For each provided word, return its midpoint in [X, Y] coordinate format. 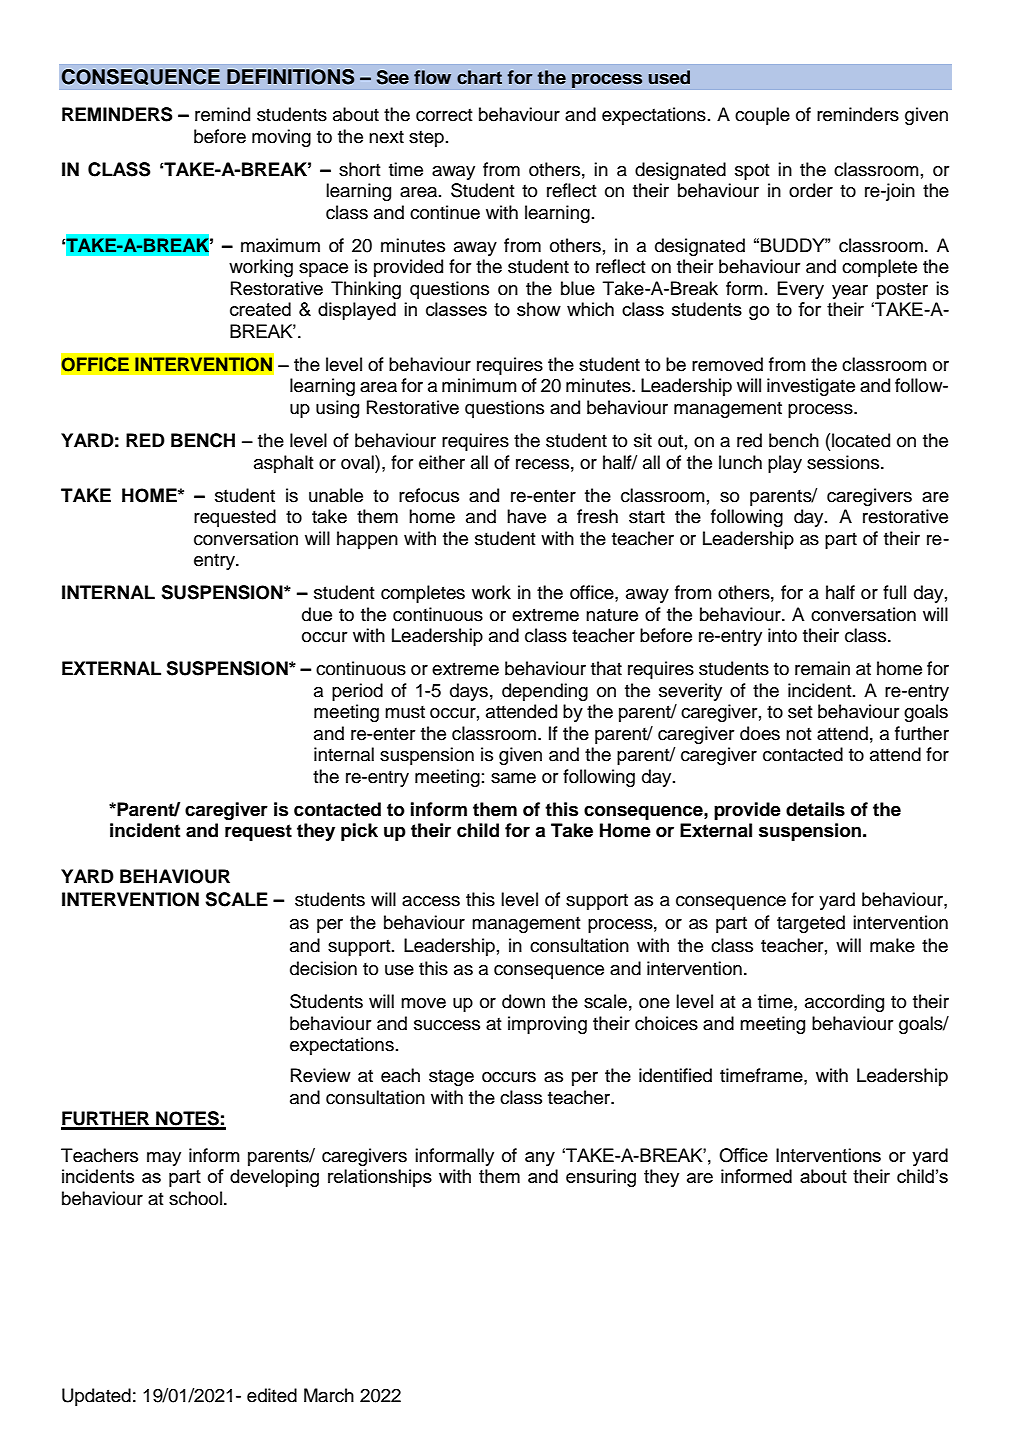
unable [336, 495]
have [526, 516]
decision [323, 968]
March [329, 1395]
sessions [844, 462]
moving [281, 138]
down [523, 1001]
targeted [811, 924]
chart [479, 77]
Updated [96, 1397]
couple [762, 116]
